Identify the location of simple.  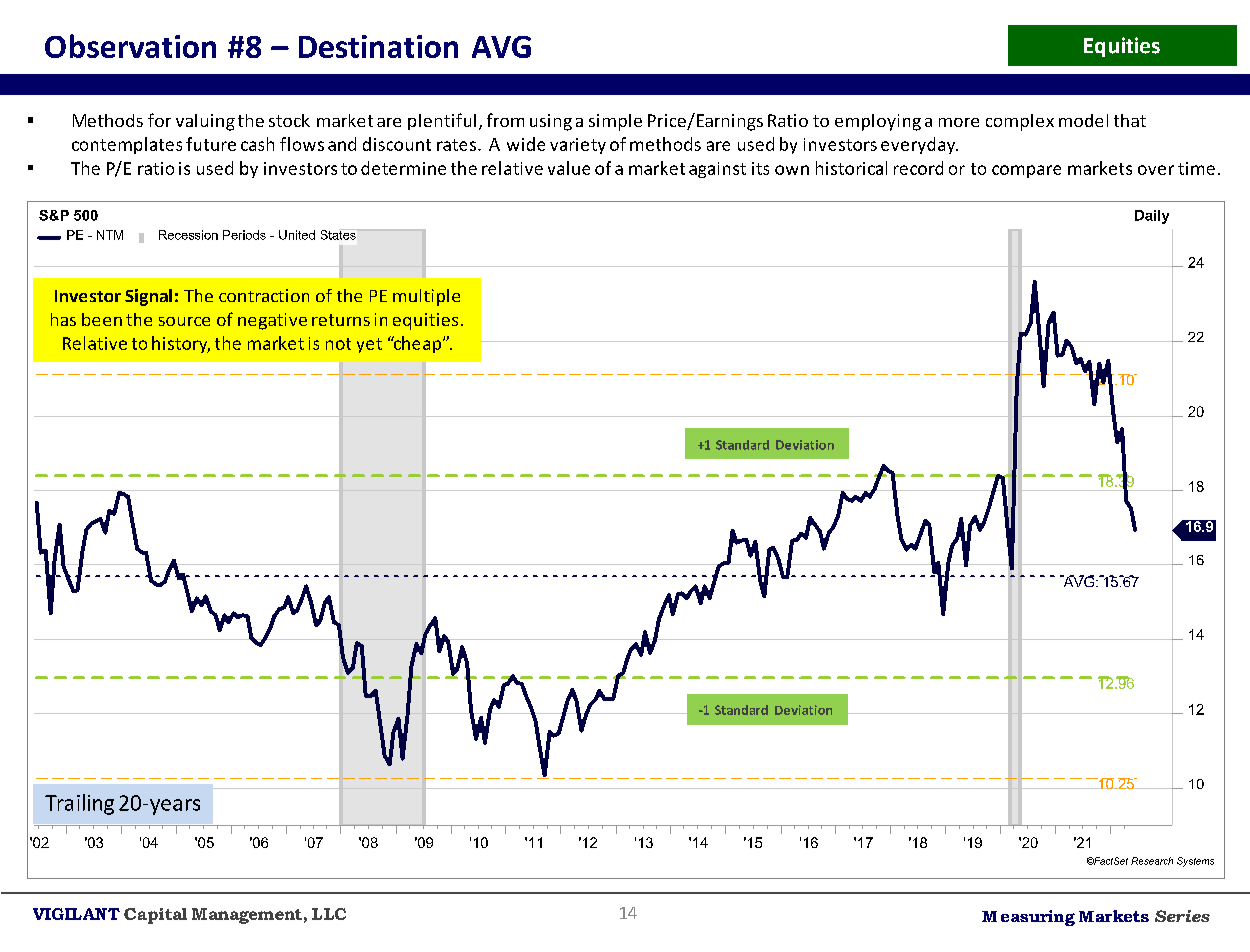
(615, 122).
